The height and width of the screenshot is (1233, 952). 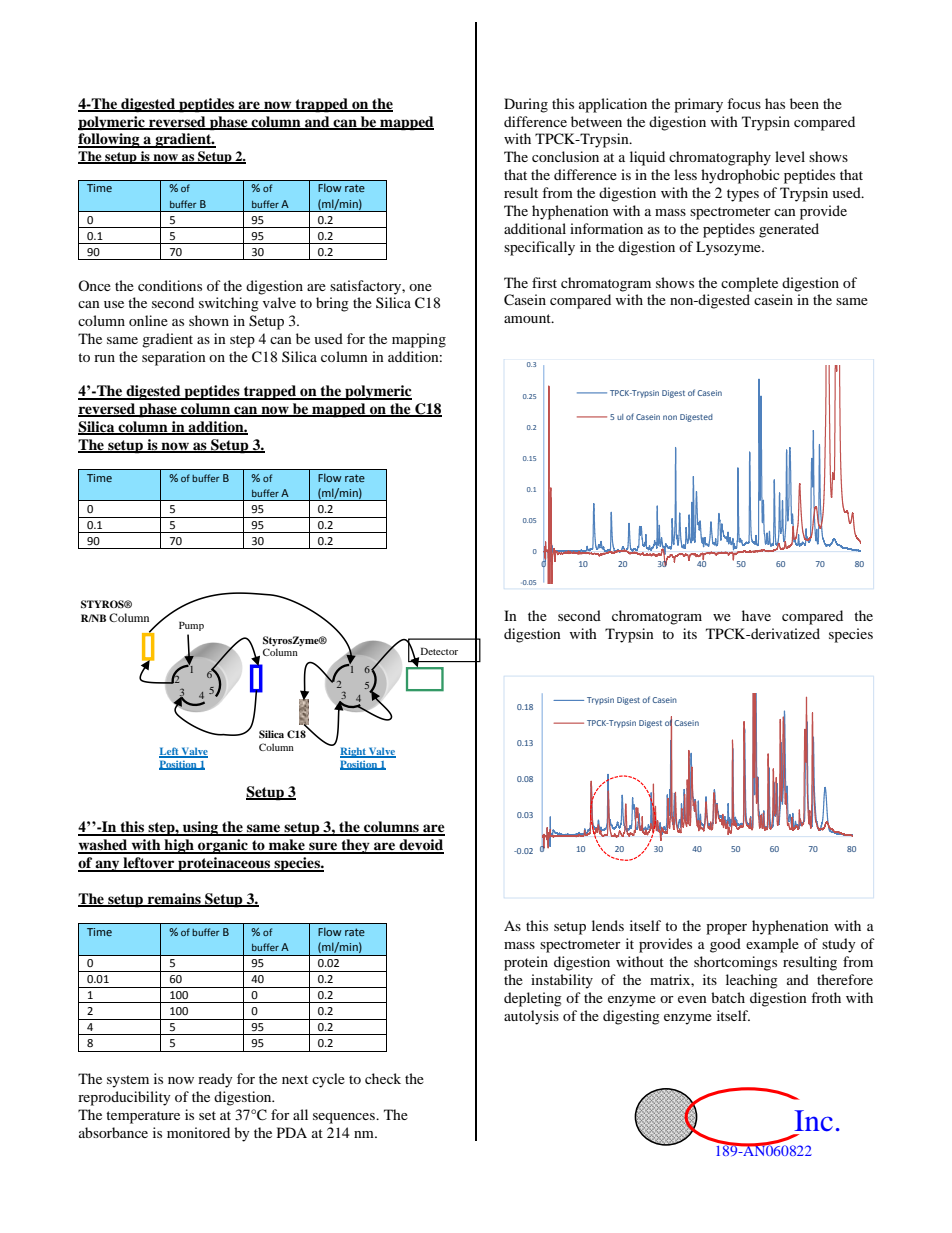 I want to click on During, so click(x=526, y=105).
